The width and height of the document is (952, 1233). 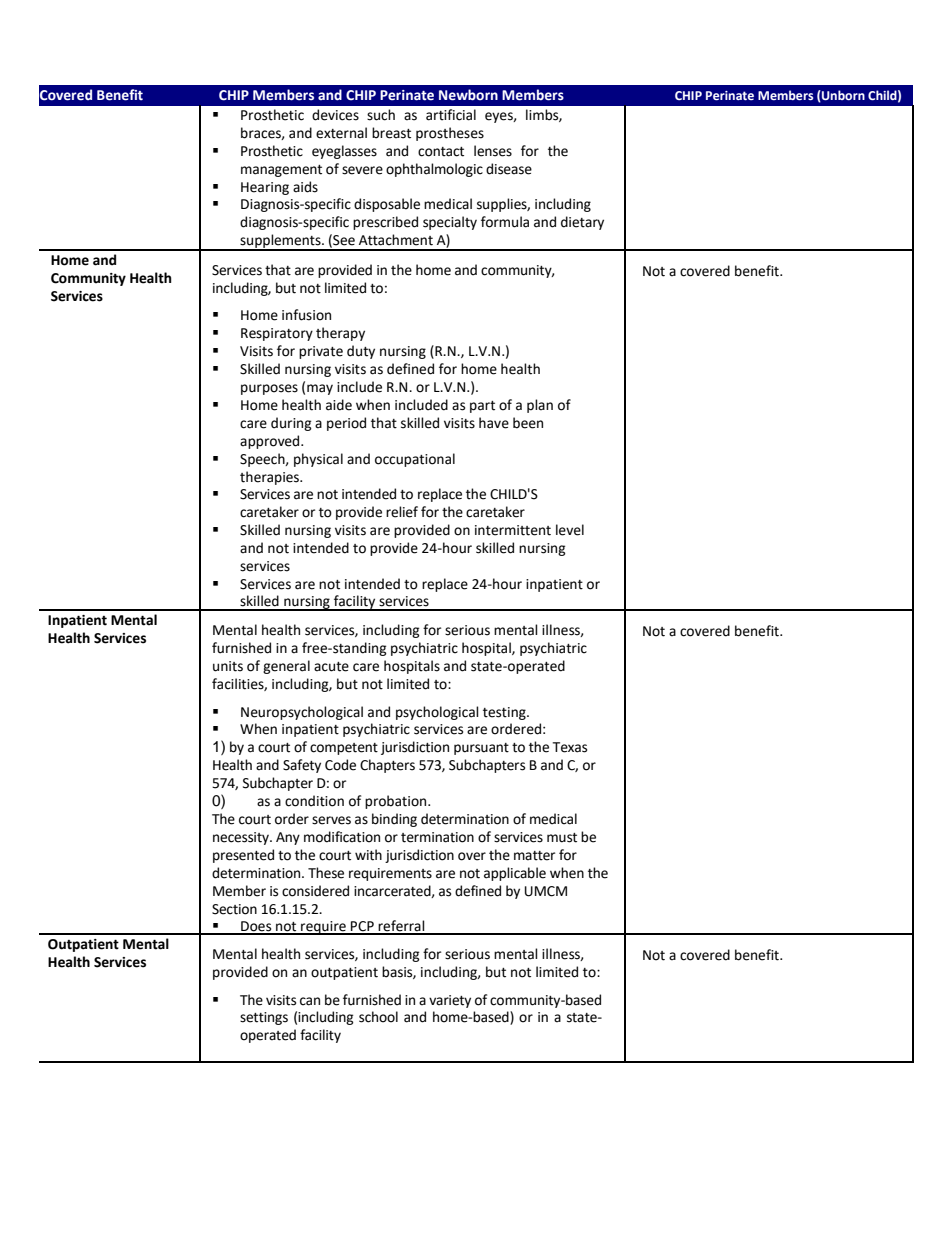 What do you see at coordinates (493, 151) in the document?
I see `lenses` at bounding box center [493, 151].
